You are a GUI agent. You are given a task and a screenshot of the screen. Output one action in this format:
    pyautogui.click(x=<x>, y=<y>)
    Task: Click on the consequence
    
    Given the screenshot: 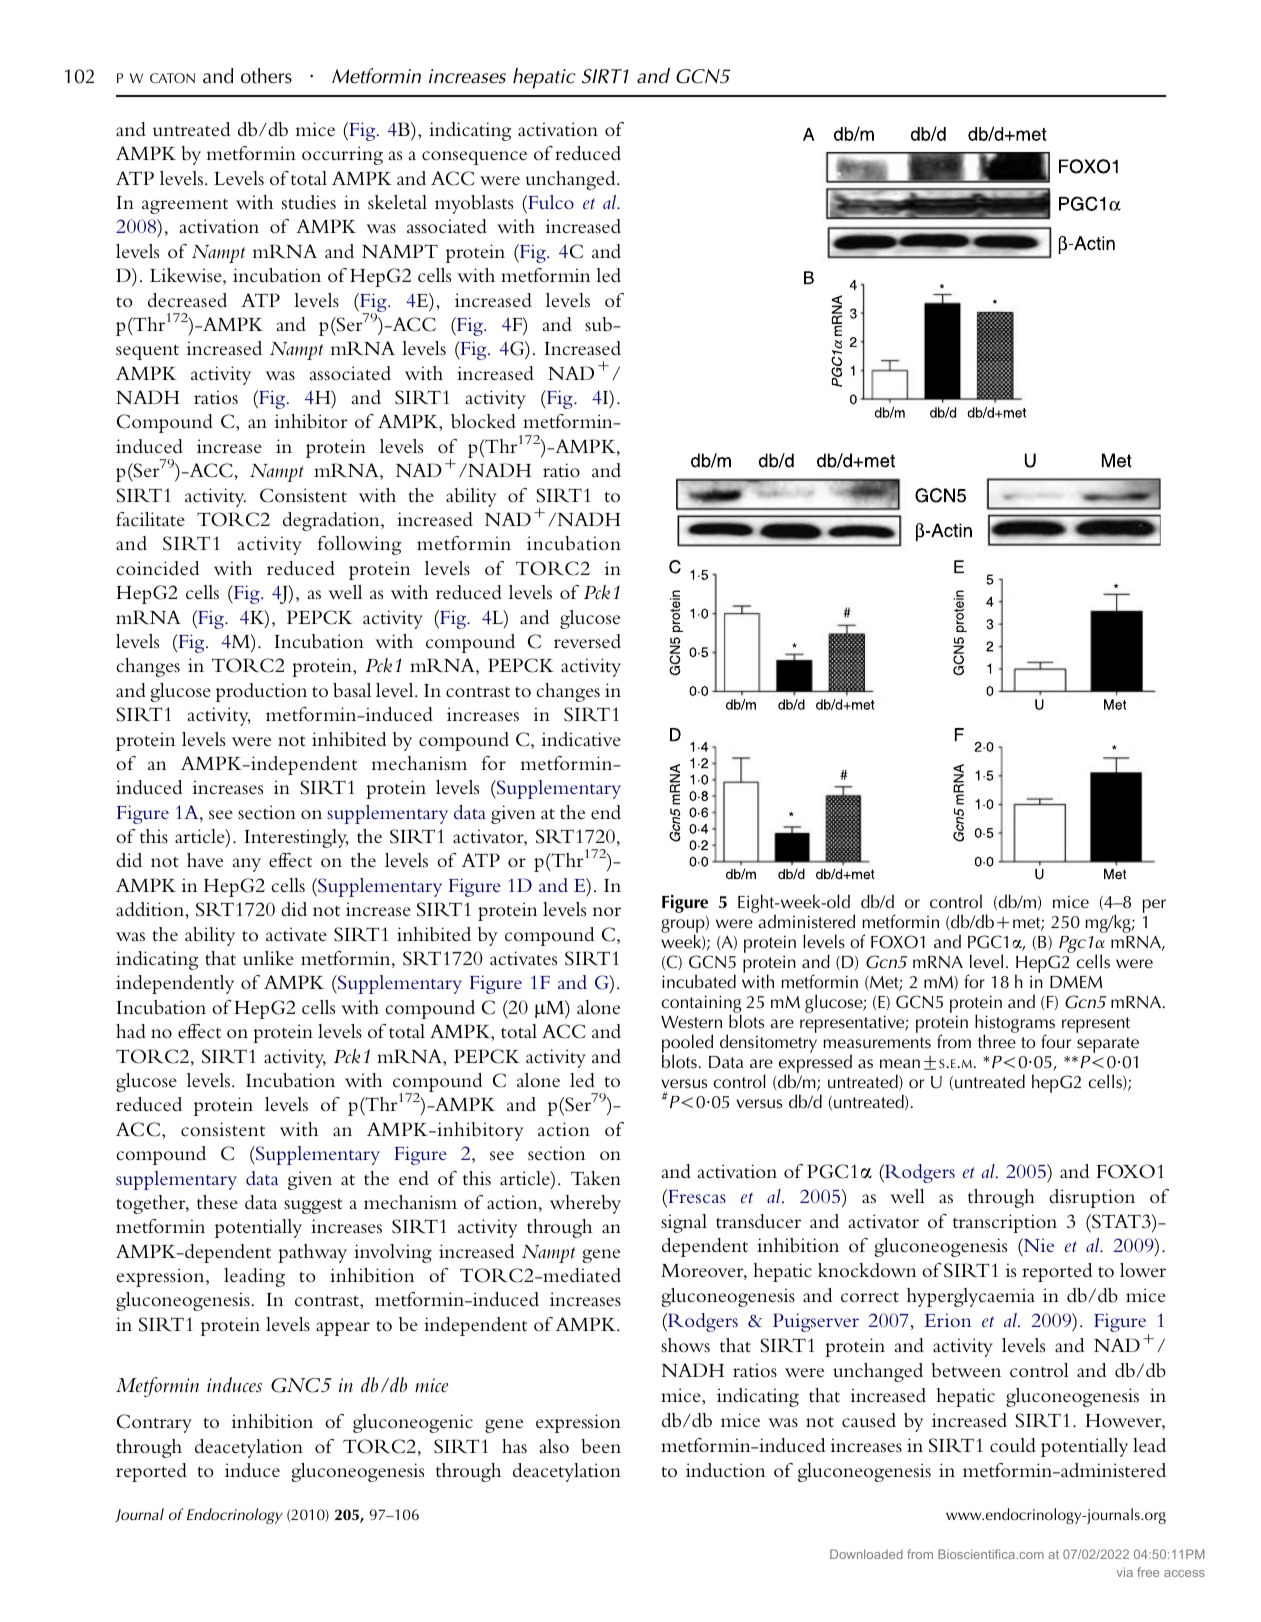 What is the action you would take?
    pyautogui.click(x=474, y=158)
